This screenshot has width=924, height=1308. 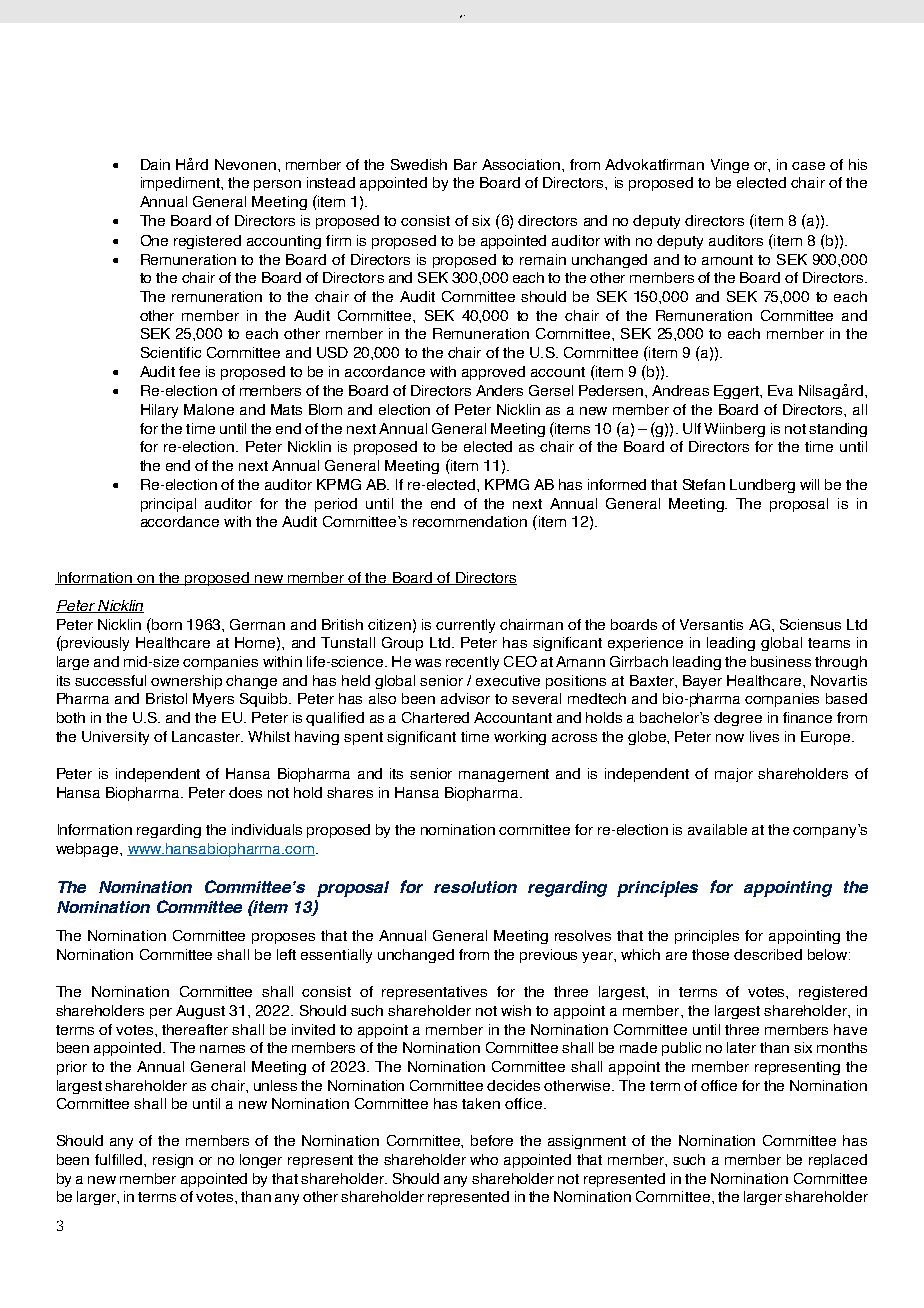 I want to click on ownership, so click(x=186, y=682).
